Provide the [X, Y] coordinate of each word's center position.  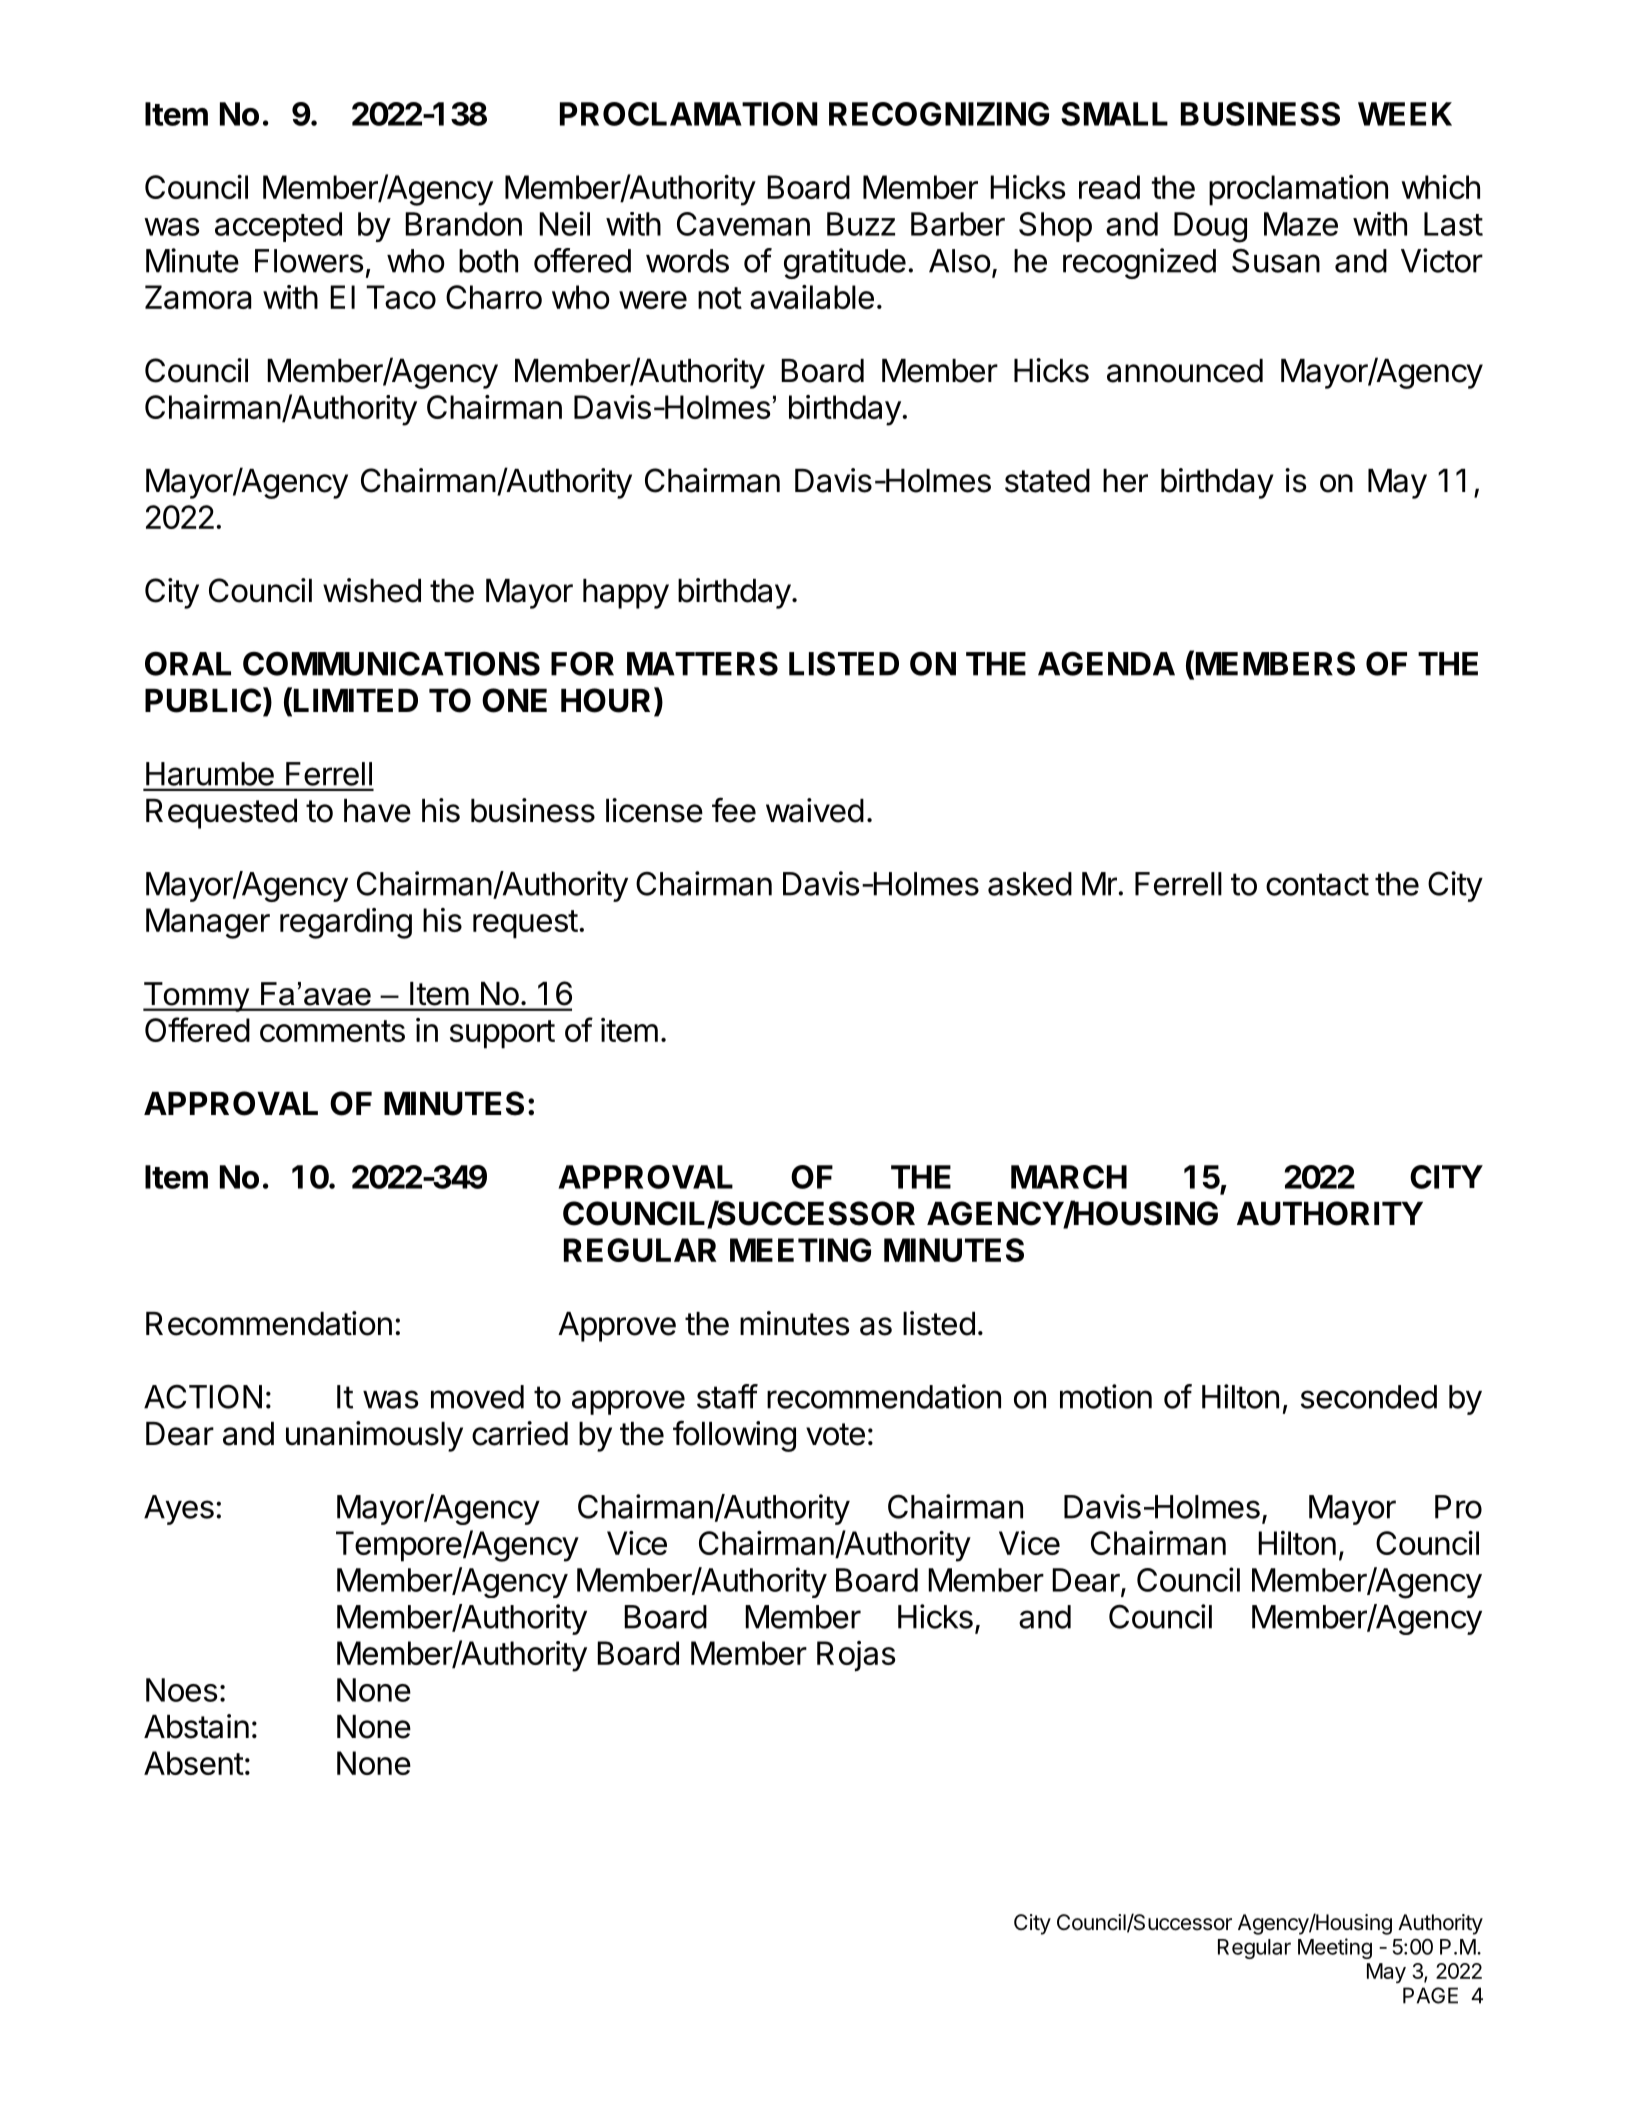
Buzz [861, 224]
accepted [278, 227]
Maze [1301, 224]
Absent [194, 1763]
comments [332, 1031]
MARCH [1069, 1177]
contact [1317, 884]
